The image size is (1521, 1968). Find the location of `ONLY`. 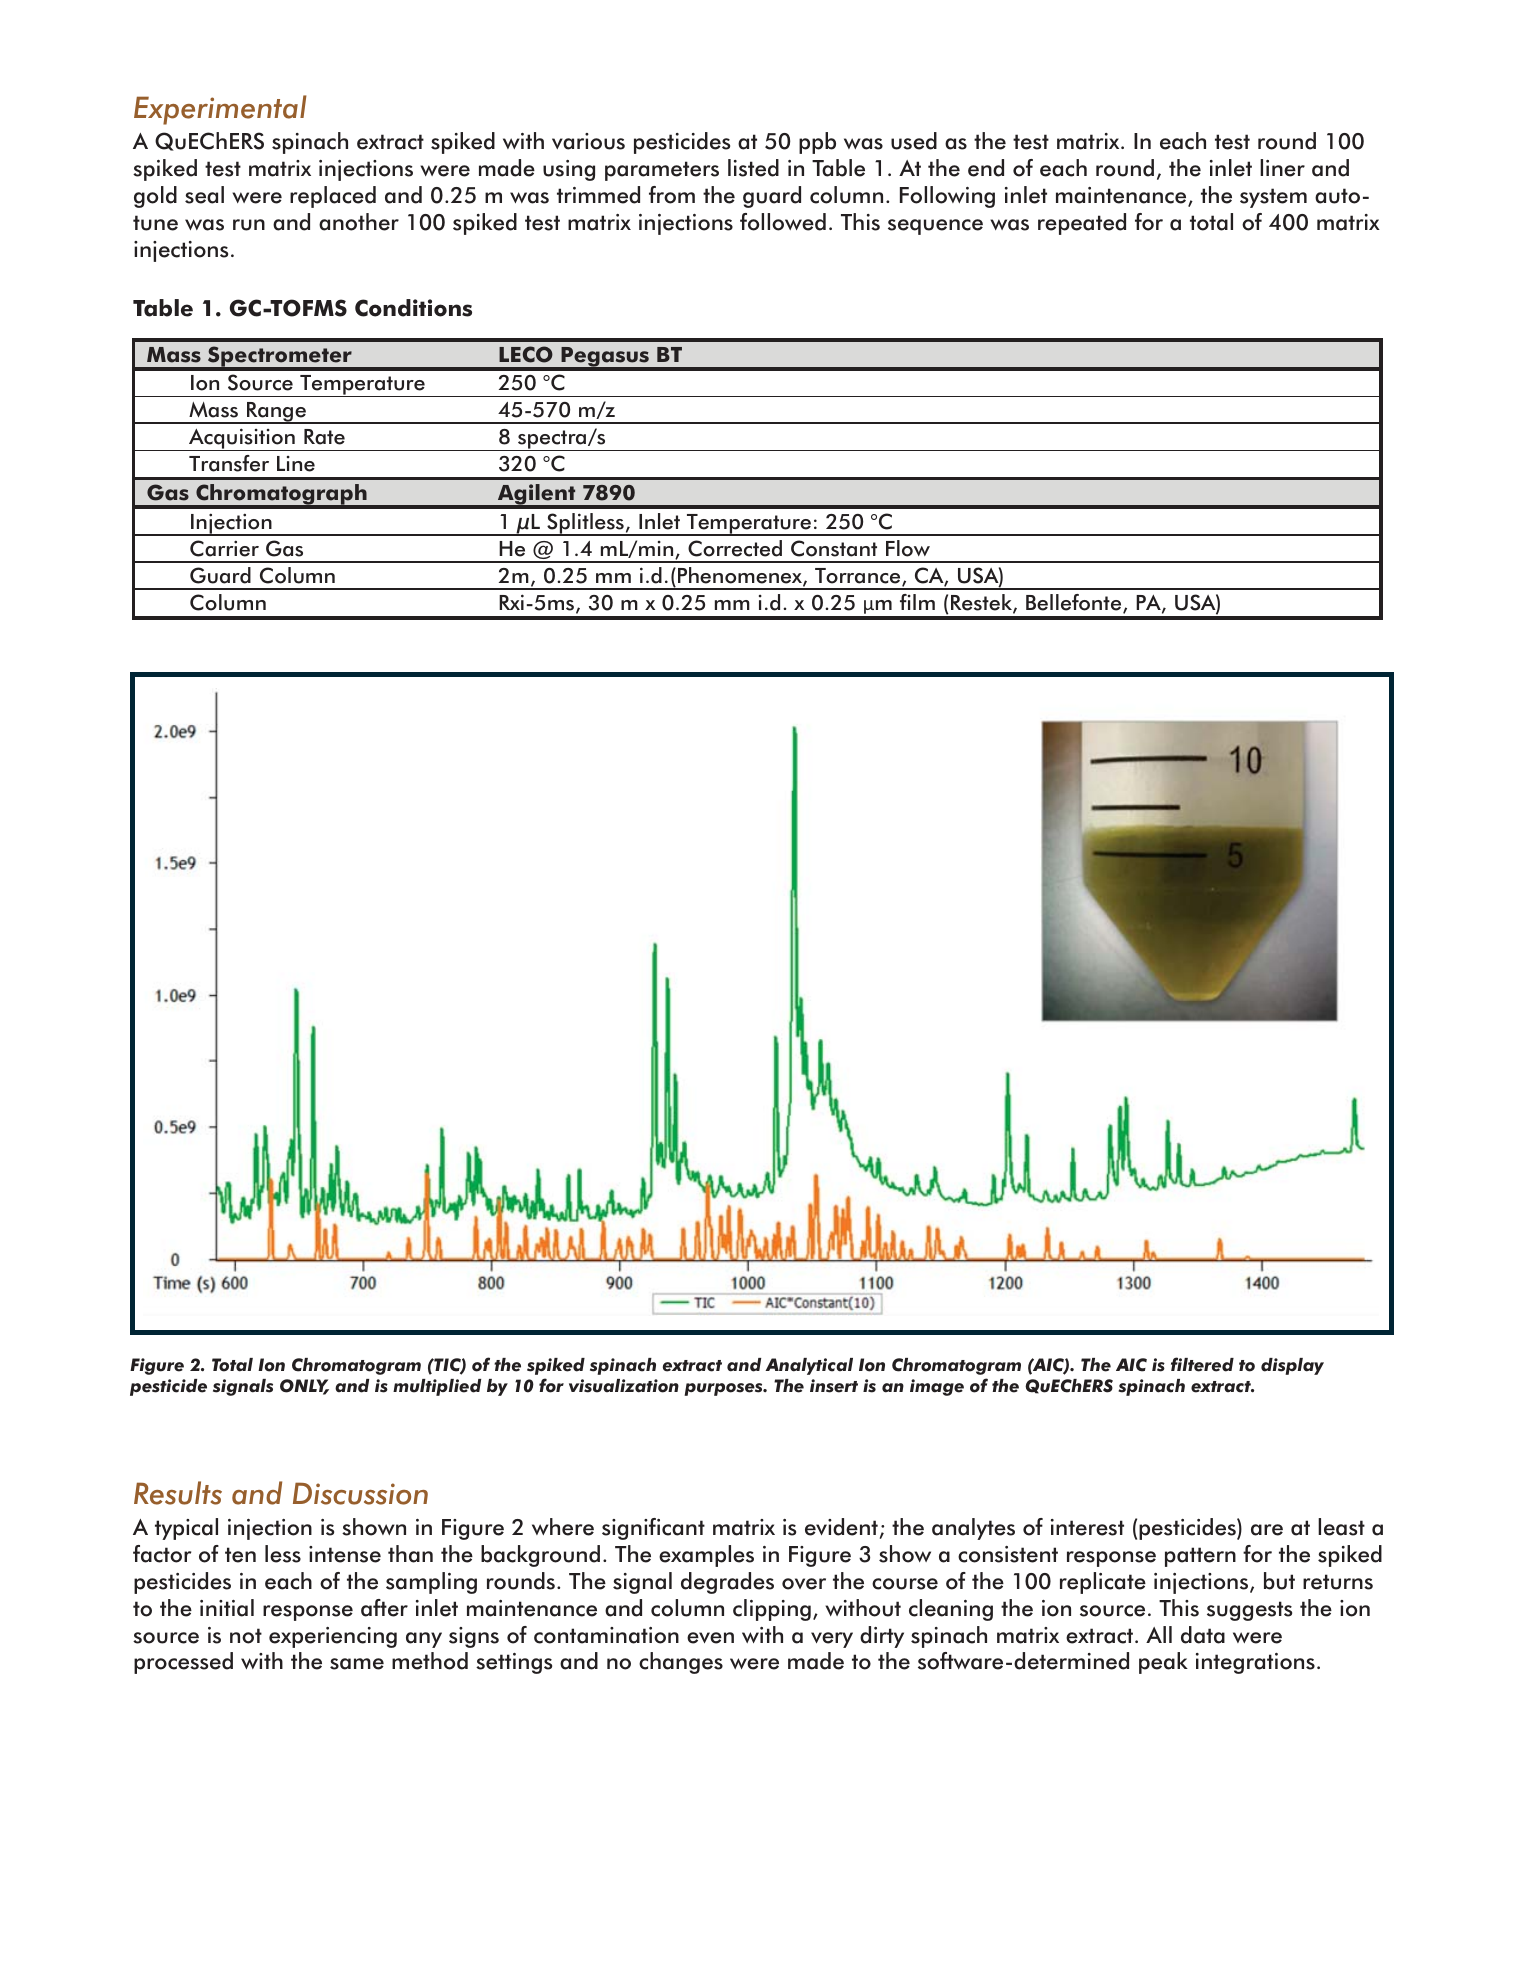

ONLY is located at coordinates (304, 1387).
